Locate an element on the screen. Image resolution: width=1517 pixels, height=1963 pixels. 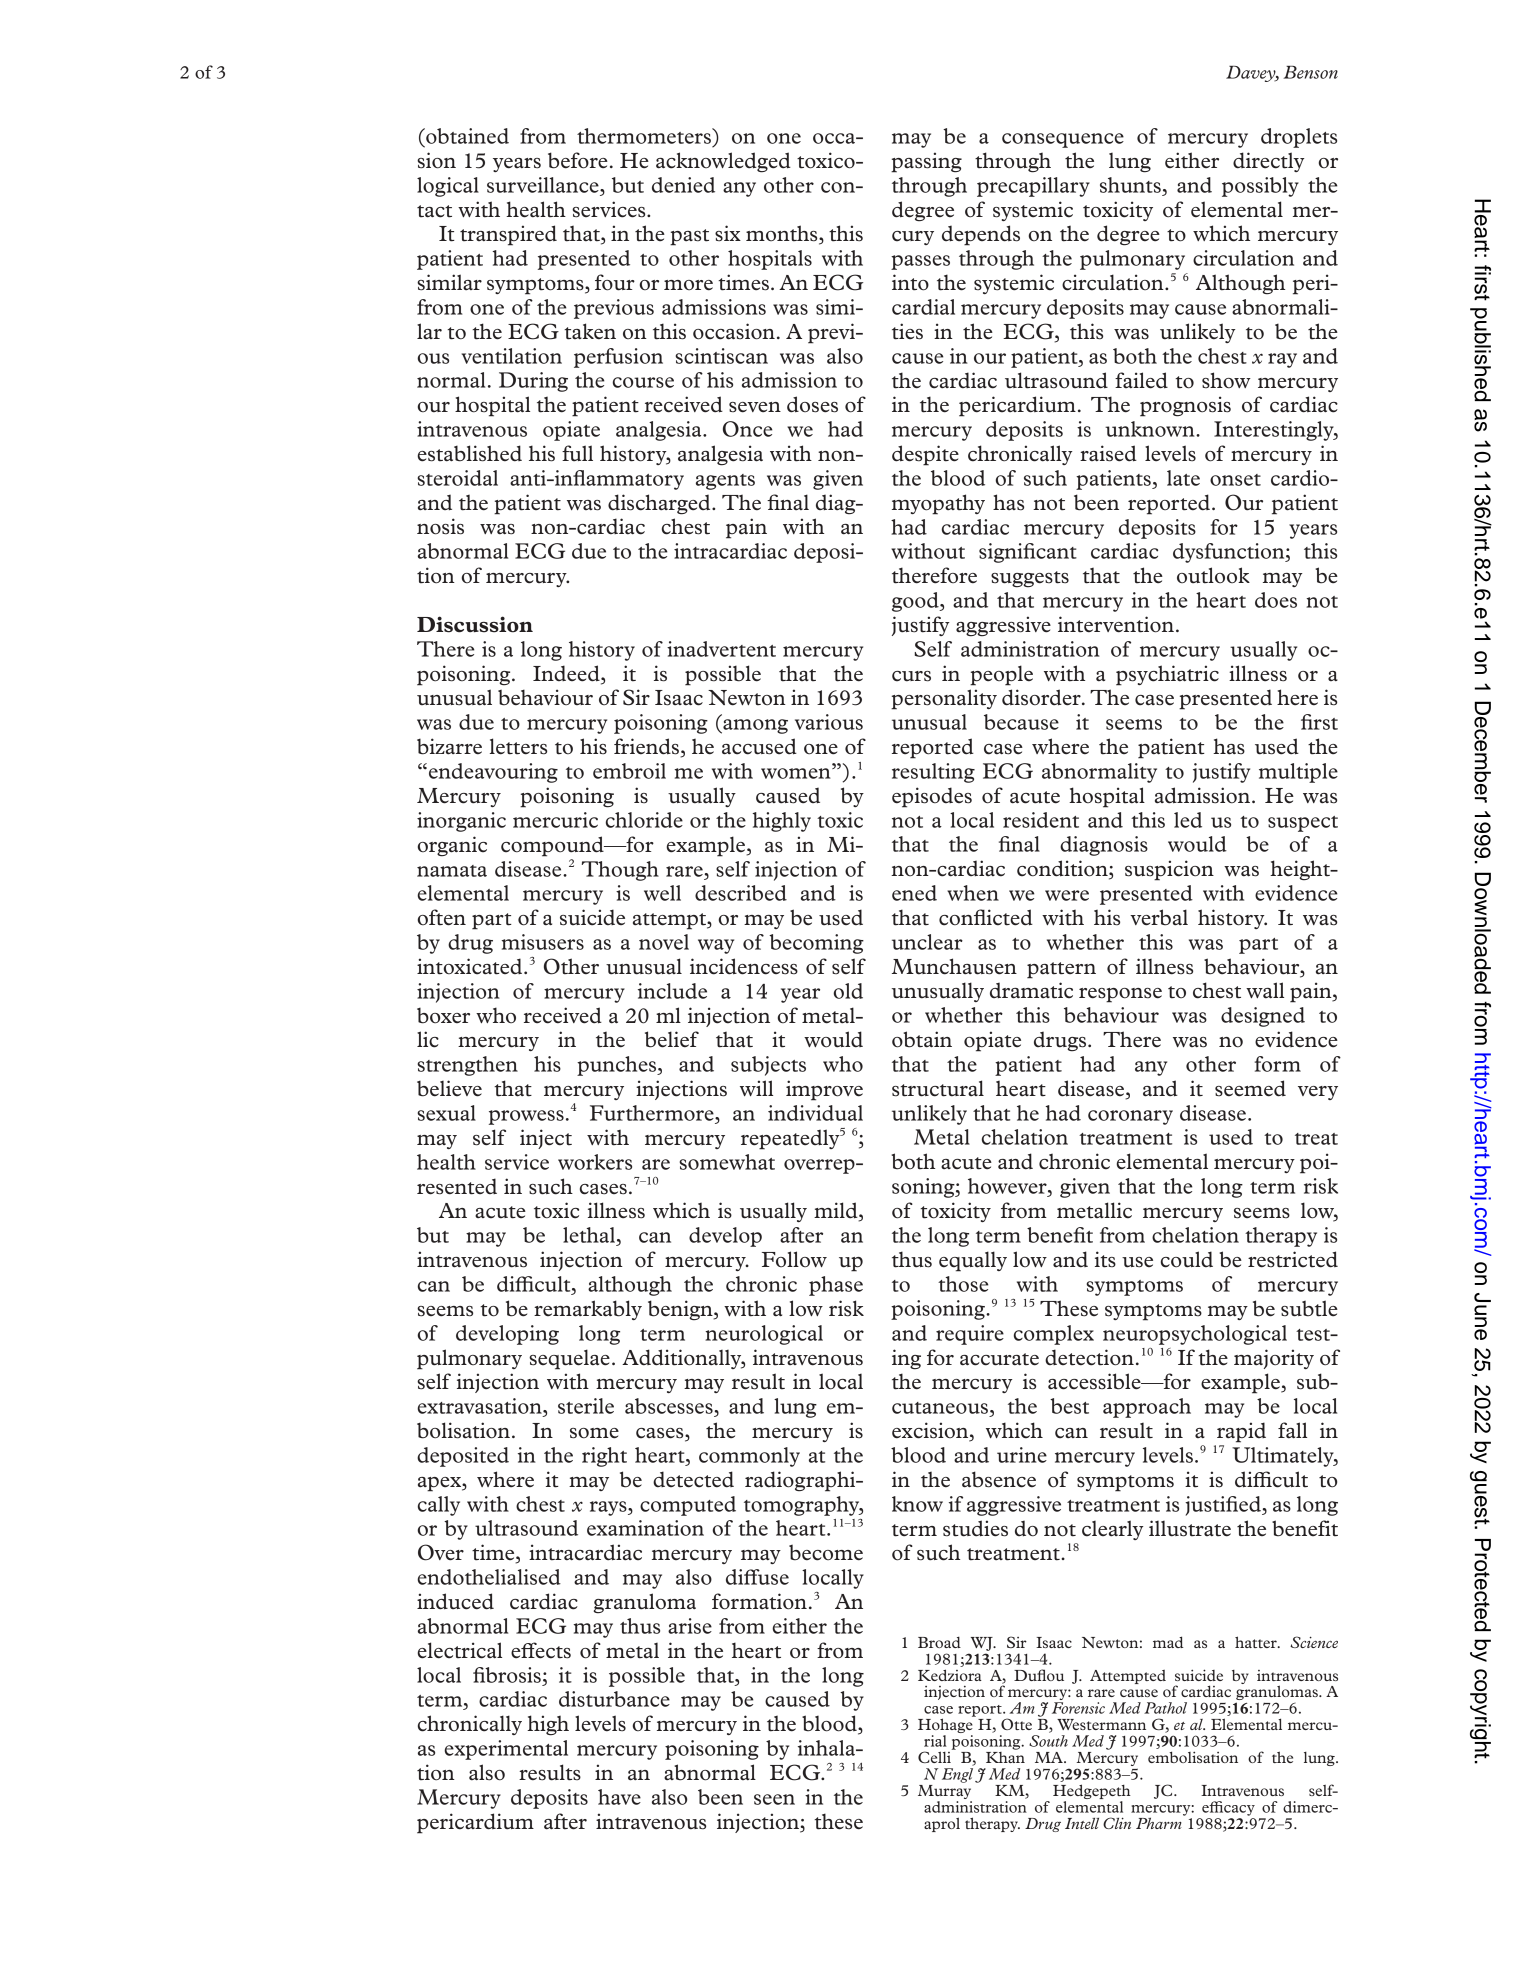
onset is located at coordinates (1235, 480).
